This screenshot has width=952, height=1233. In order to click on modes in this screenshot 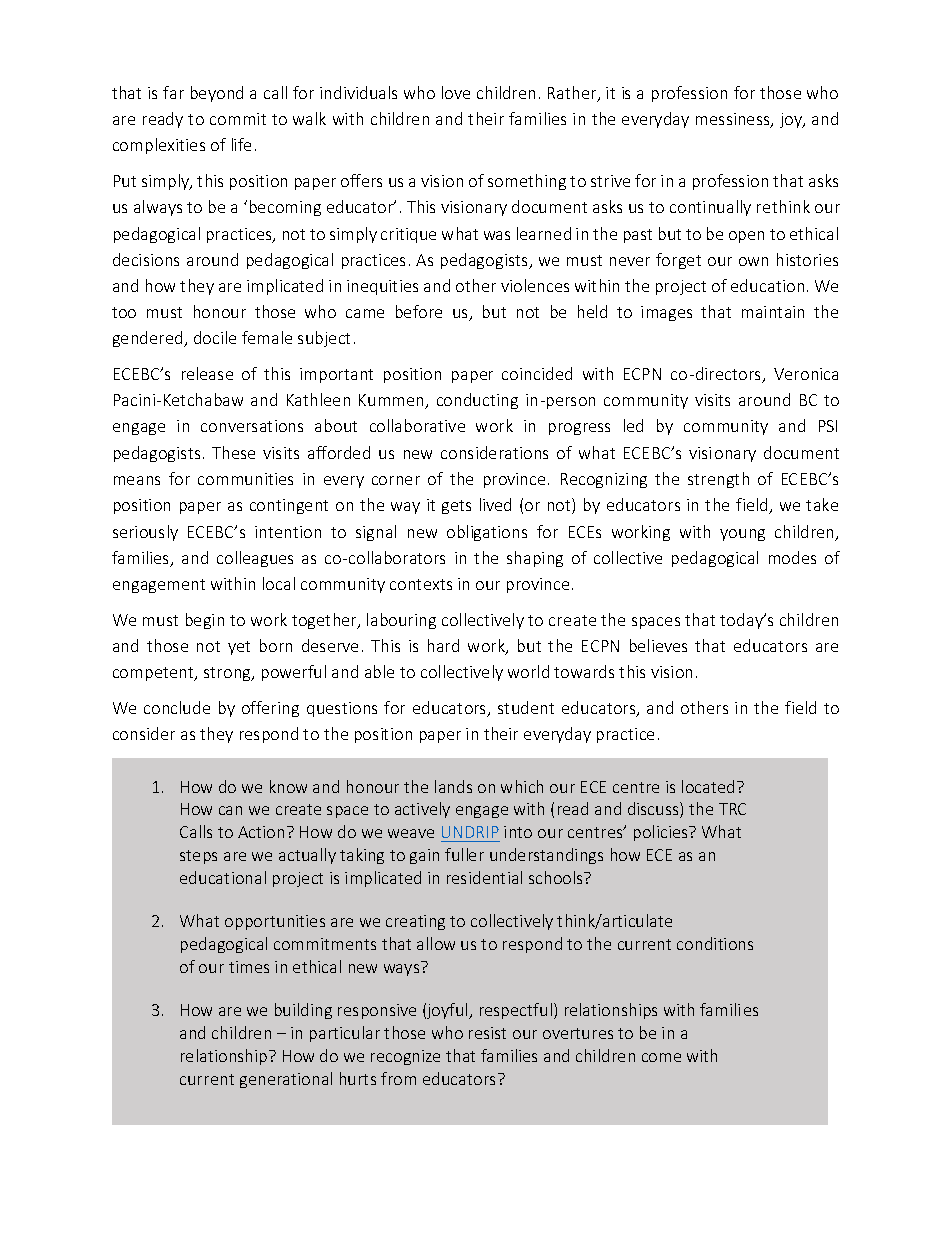, I will do `click(792, 557)`.
